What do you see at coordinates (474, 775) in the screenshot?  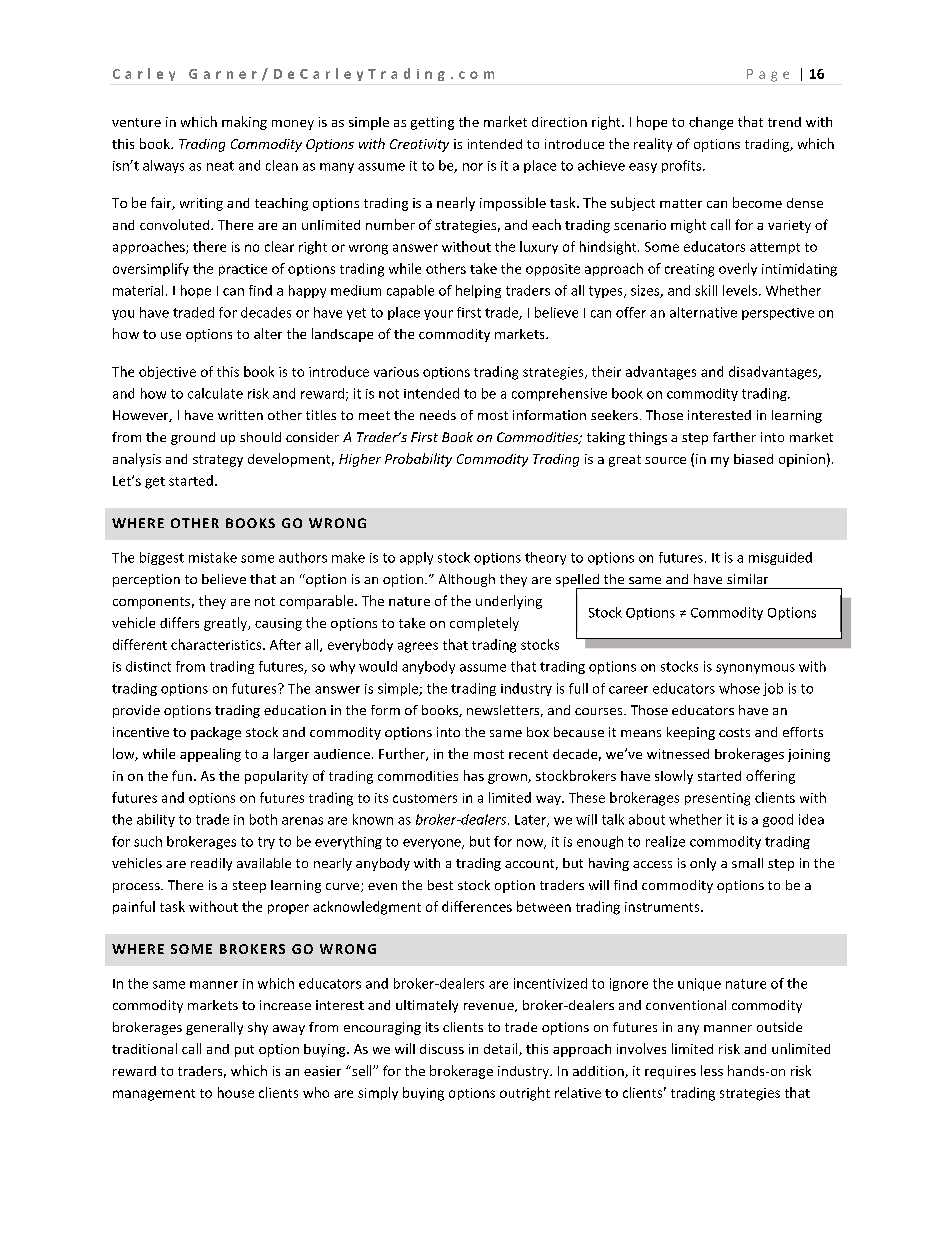 I see `has` at bounding box center [474, 775].
